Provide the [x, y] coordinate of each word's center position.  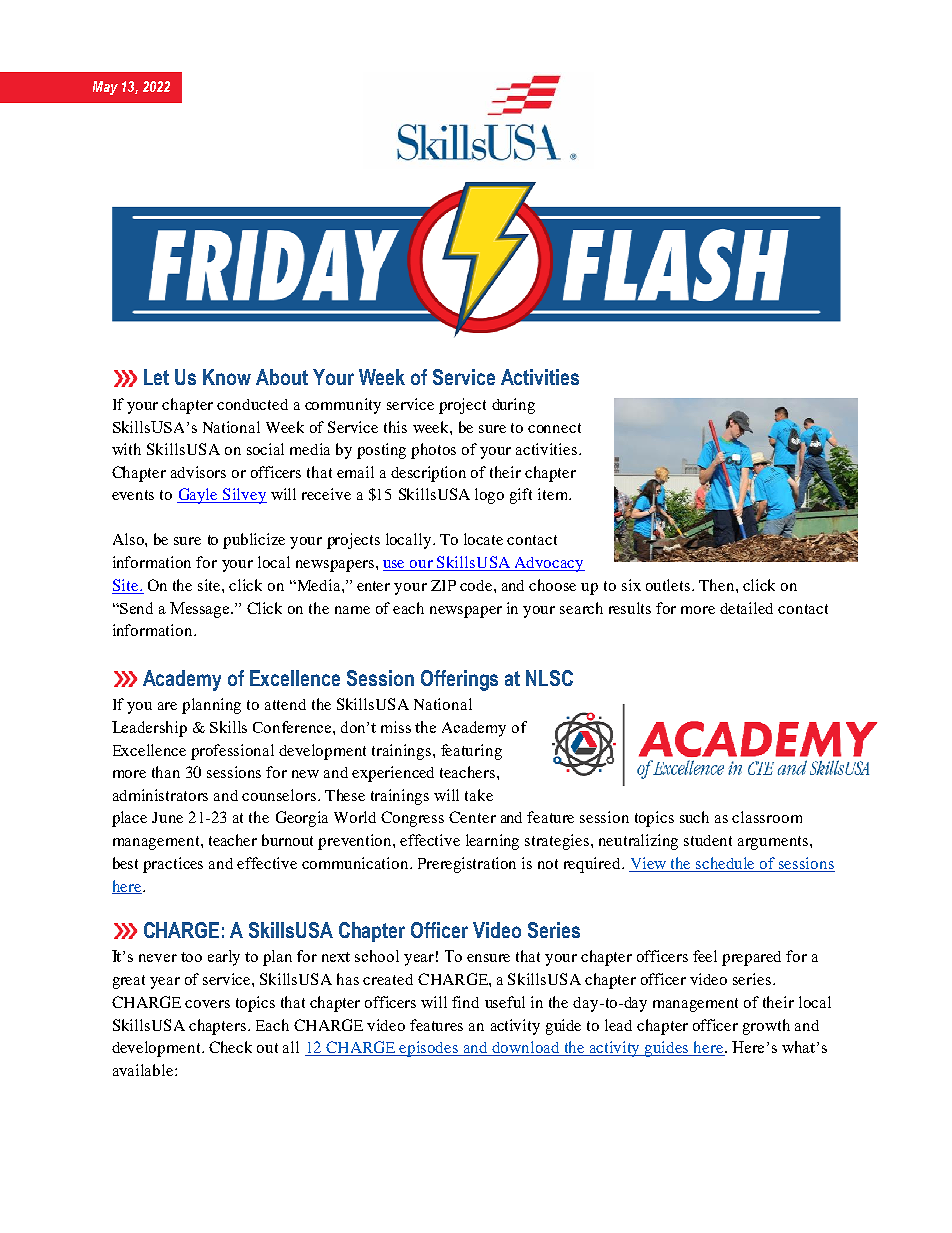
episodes [429, 1049]
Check [230, 1047]
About [282, 377]
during [513, 406]
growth [766, 1027]
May [105, 88]
